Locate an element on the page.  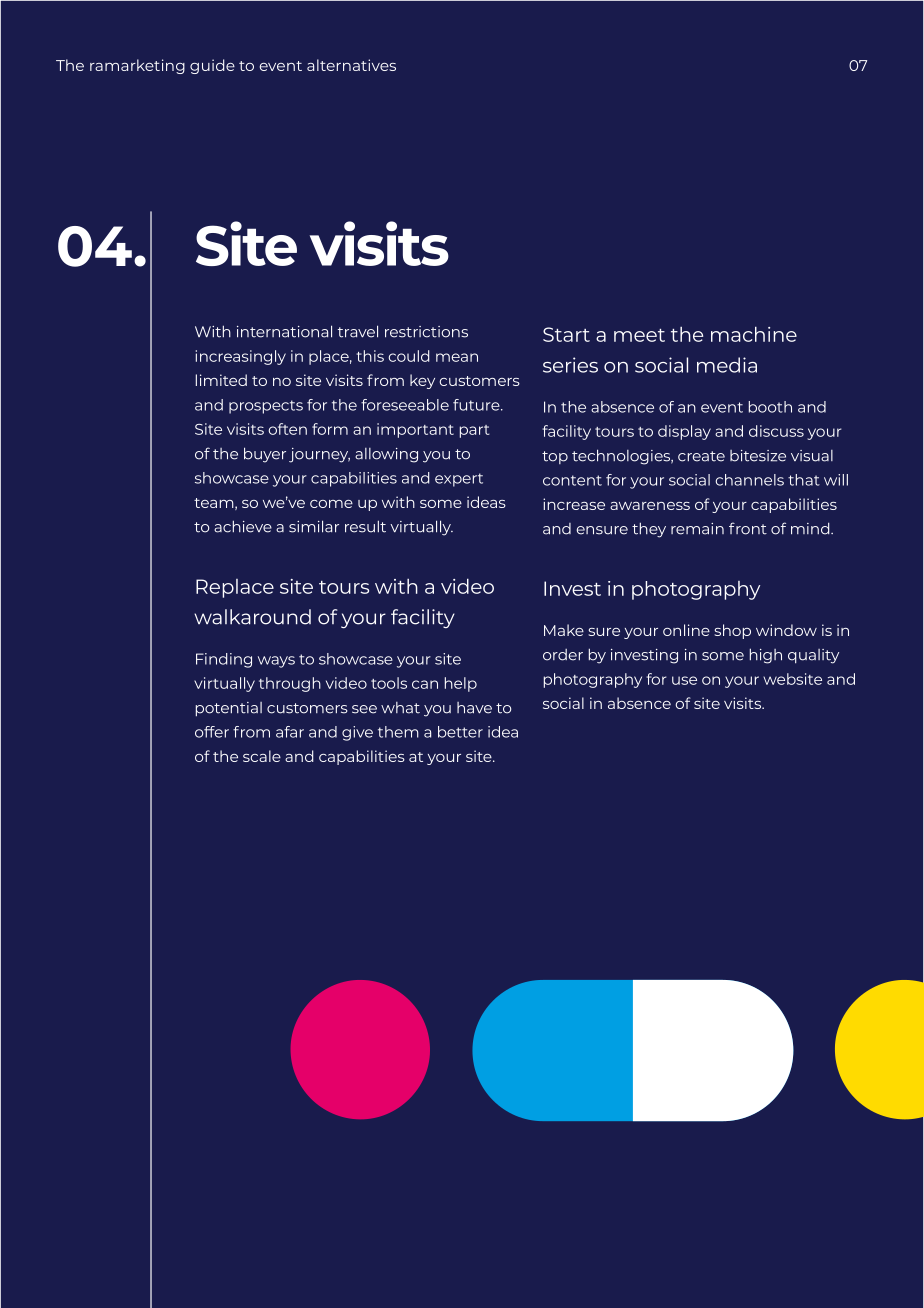
Start is located at coordinates (566, 334).
